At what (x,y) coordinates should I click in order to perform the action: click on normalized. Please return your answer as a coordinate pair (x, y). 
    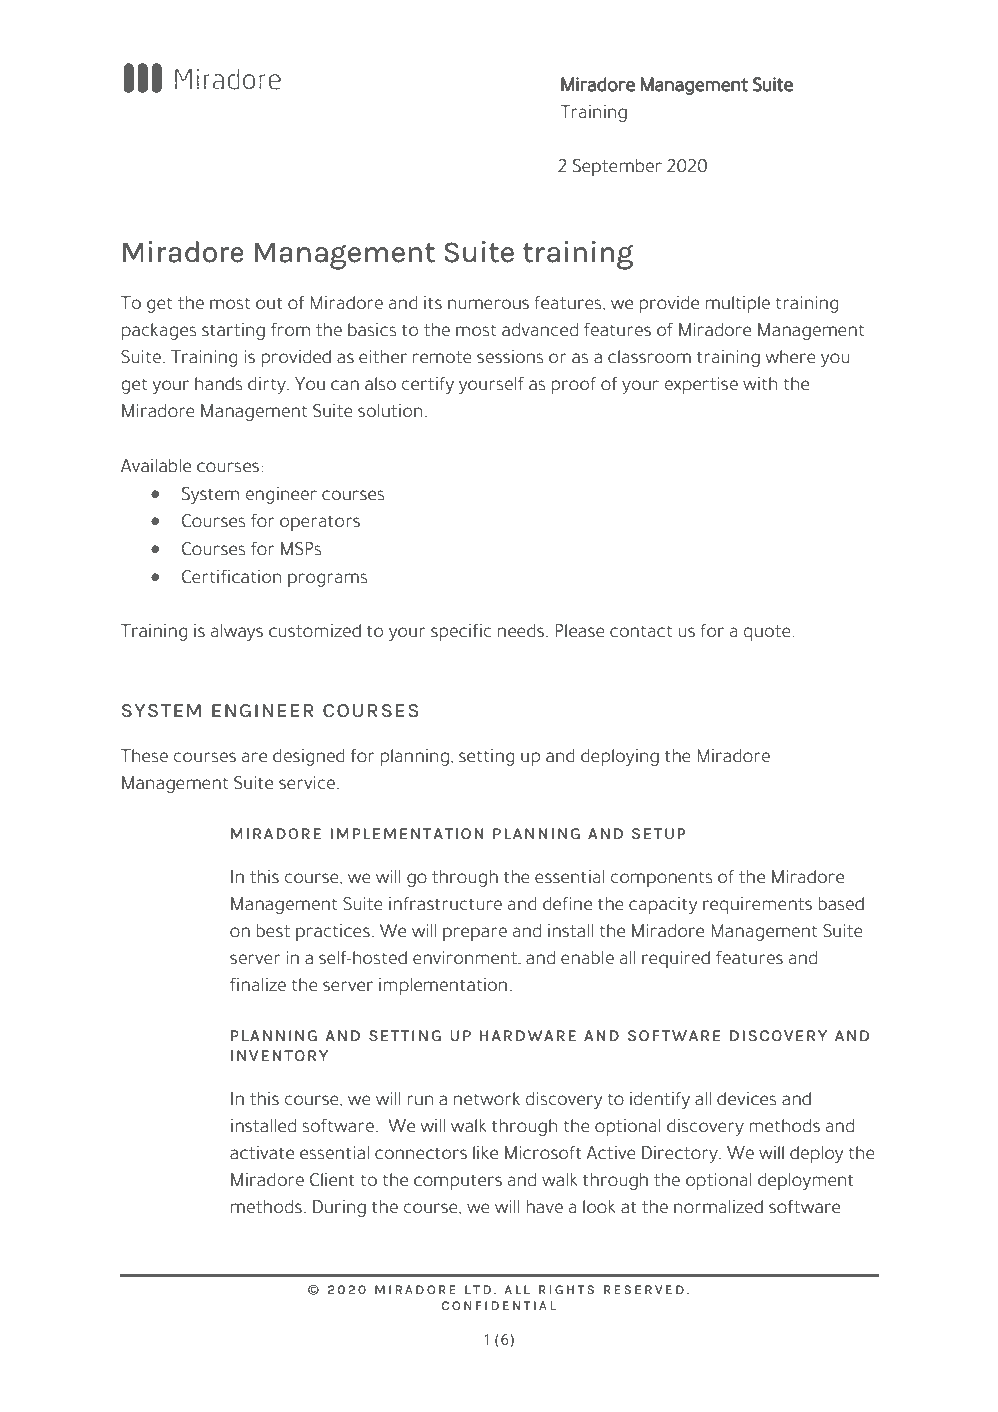
    Looking at the image, I should click on (718, 1207).
